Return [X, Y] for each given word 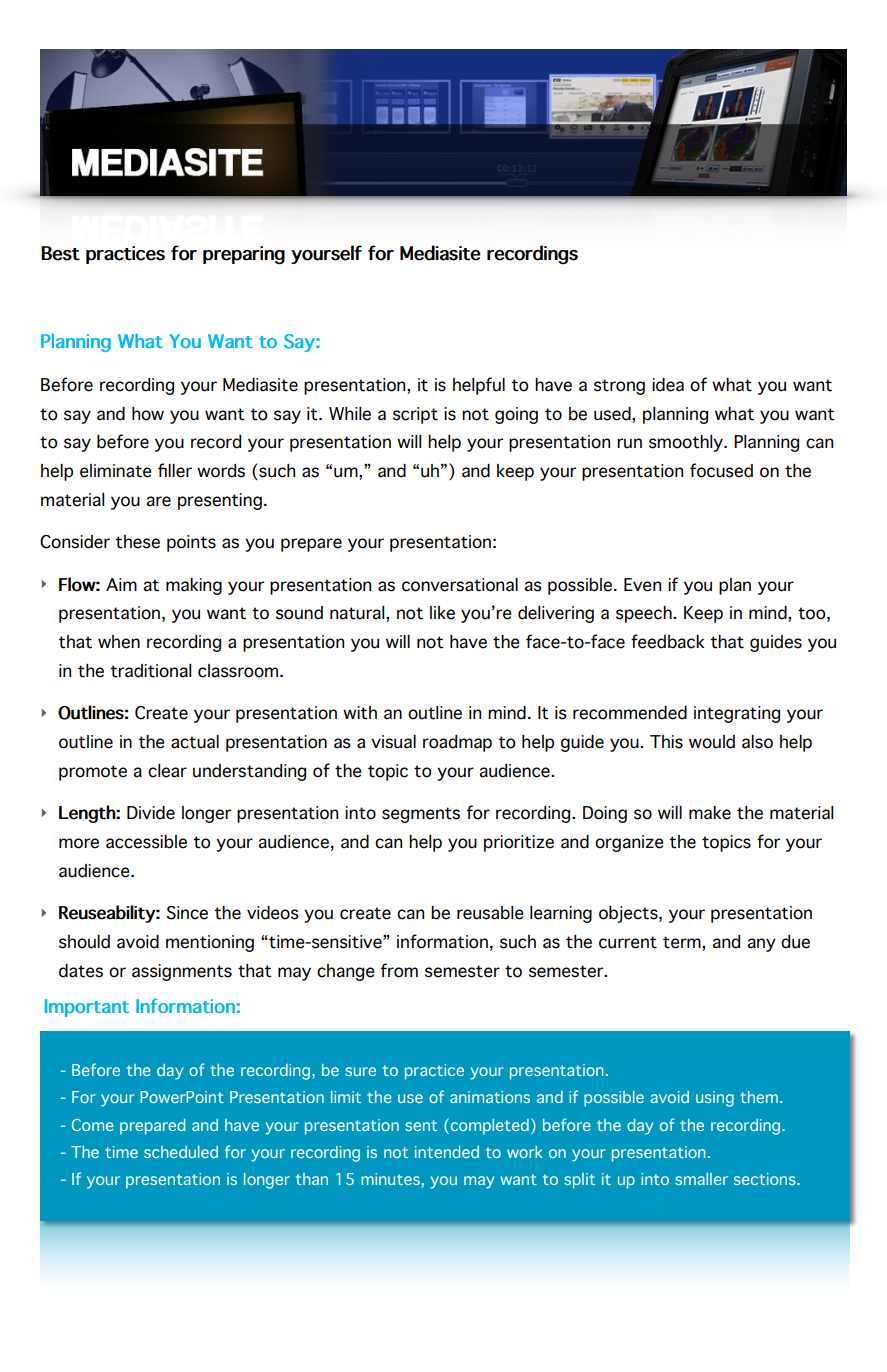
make [710, 813]
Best [60, 253]
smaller [701, 1179]
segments [421, 815]
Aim [121, 584]
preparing [244, 255]
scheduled [181, 1152]
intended [447, 1152]
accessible [146, 842]
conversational [460, 585]
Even [642, 585]
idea [668, 385]
